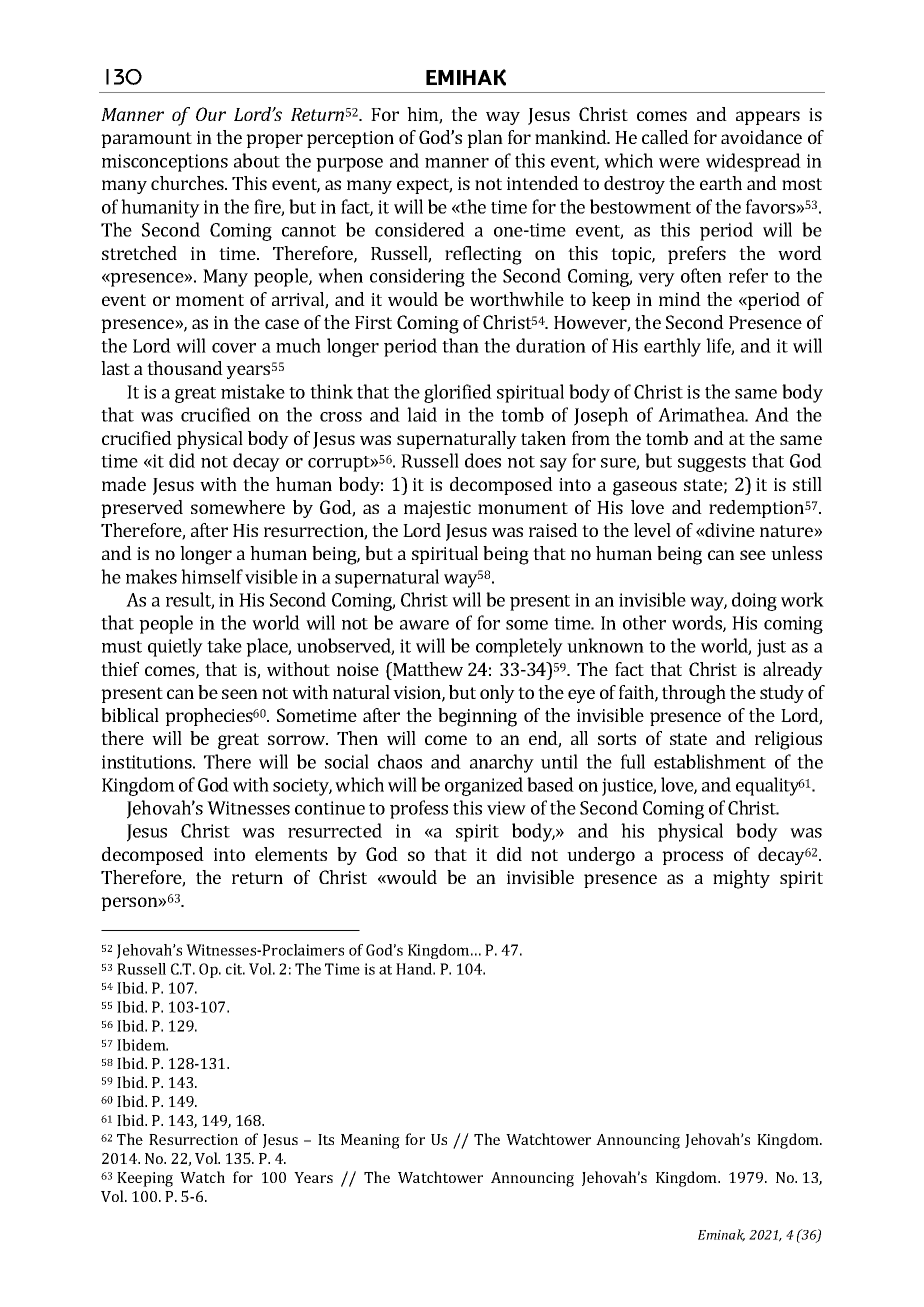 The width and height of the screenshot is (924, 1307). I want to click on misconceptions, so click(165, 163).
